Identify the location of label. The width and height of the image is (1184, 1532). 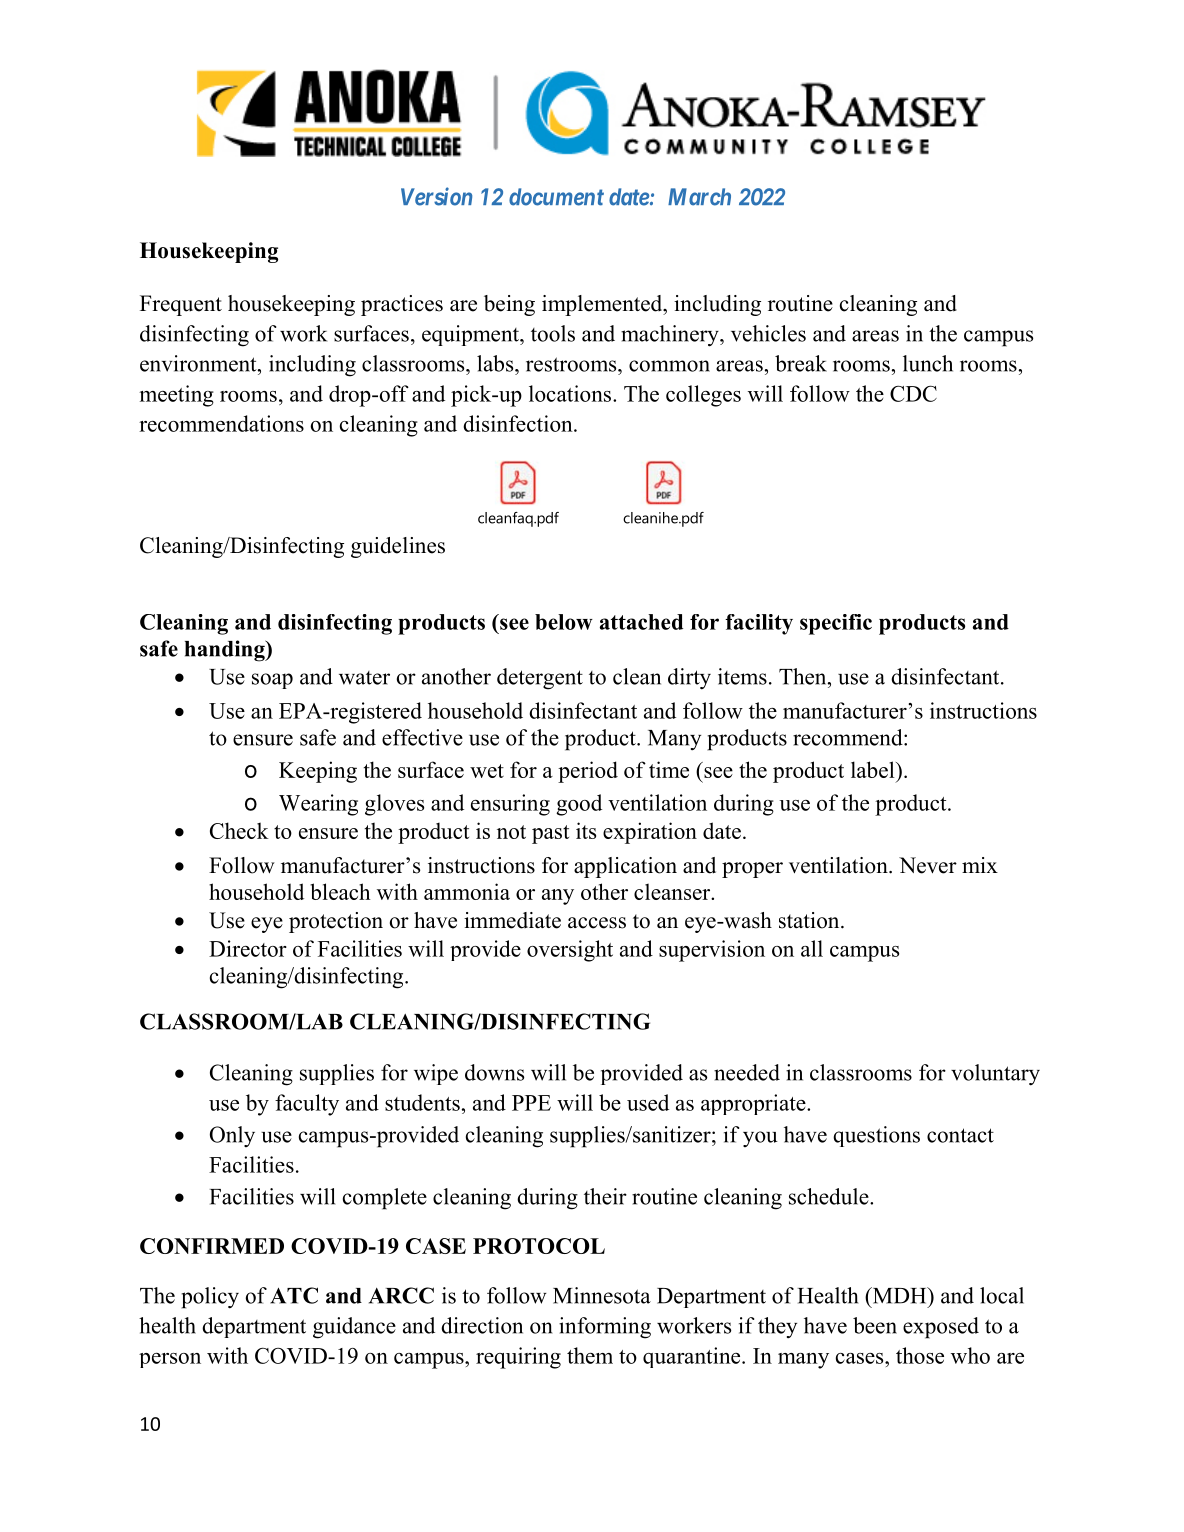
(874, 769).
